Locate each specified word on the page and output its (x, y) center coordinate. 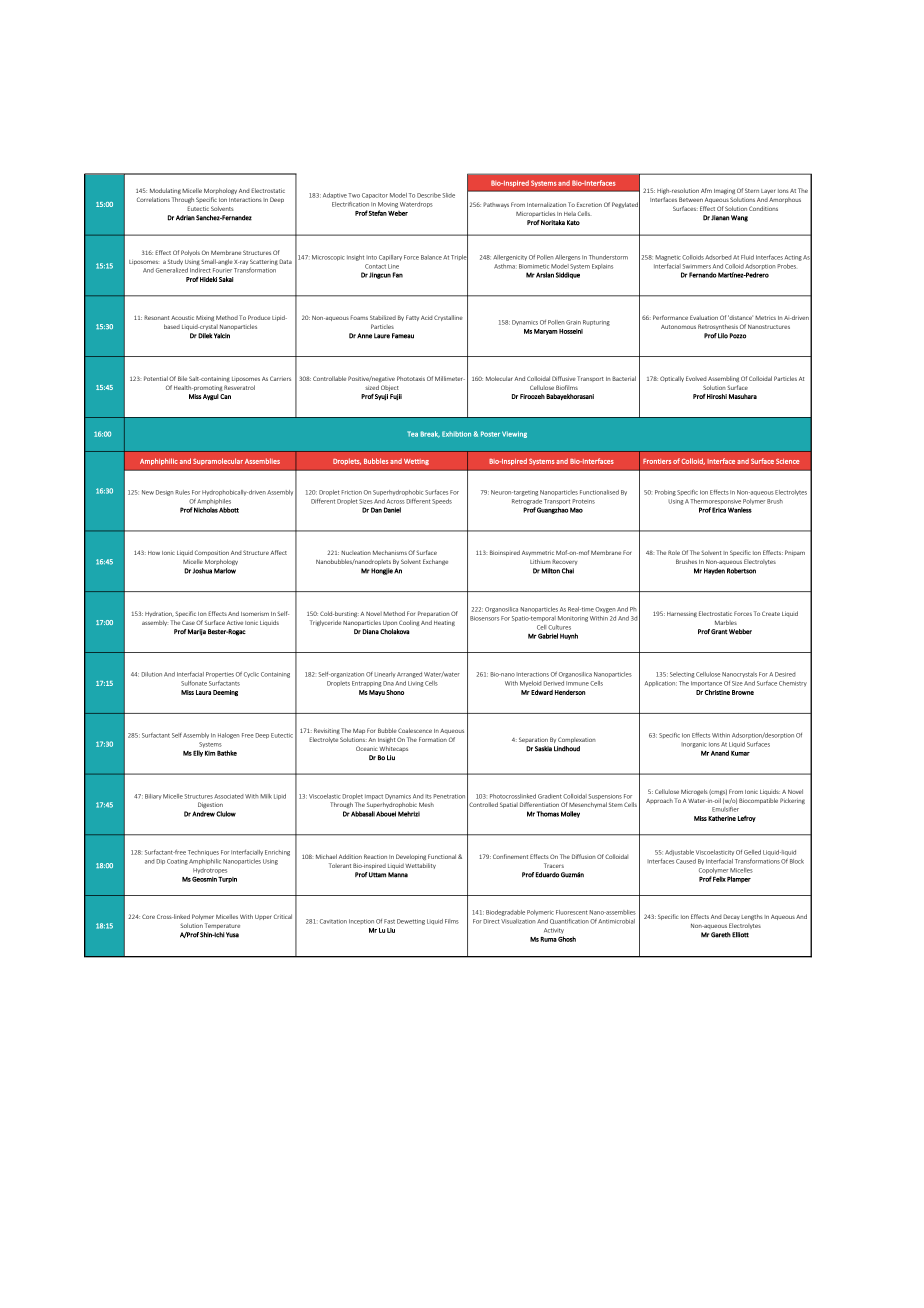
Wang (739, 218)
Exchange (435, 562)
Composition (212, 553)
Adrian (185, 218)
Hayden (714, 571)
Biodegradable (505, 913)
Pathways (496, 205)
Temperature (222, 926)
